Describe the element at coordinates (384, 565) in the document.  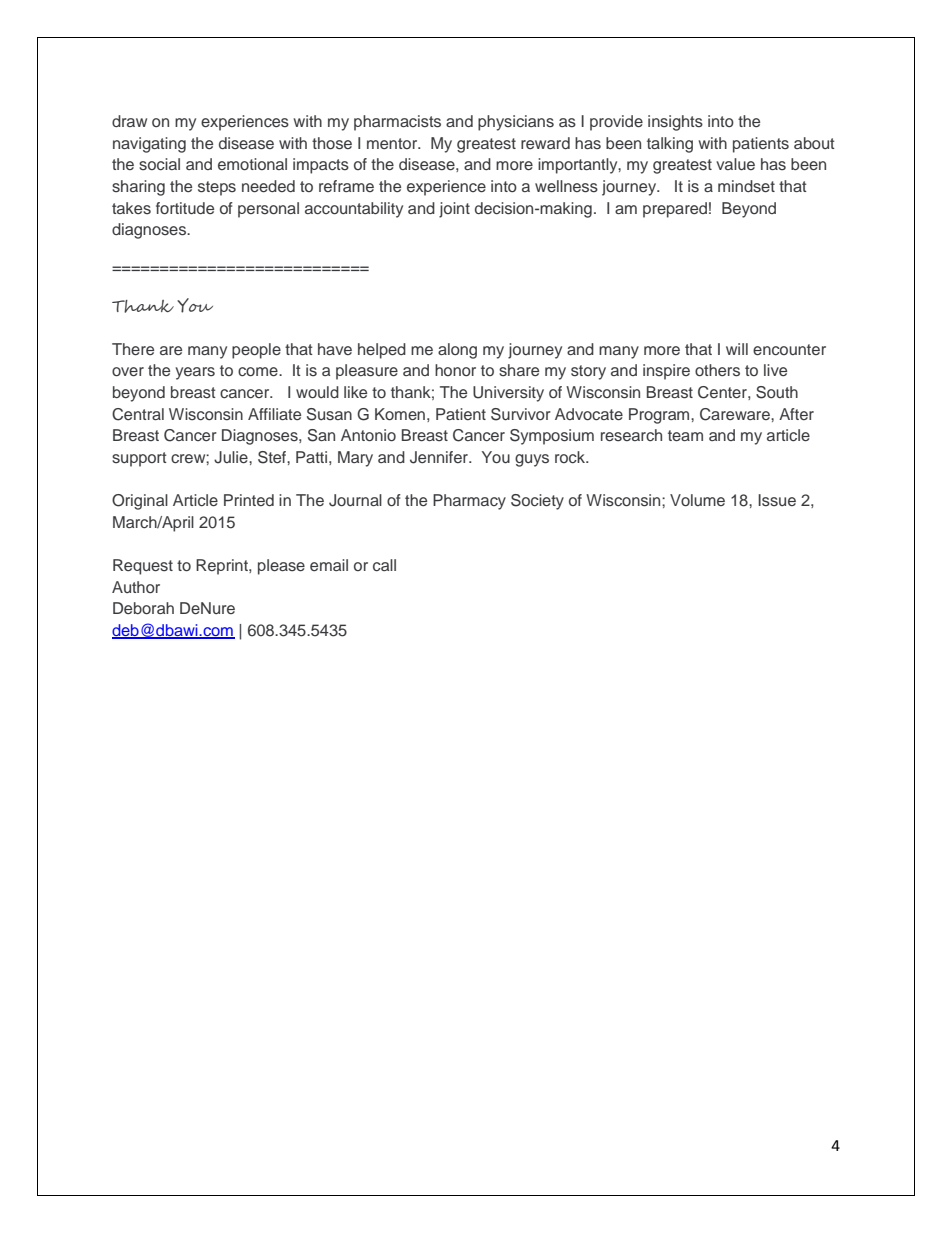
I see `call` at that location.
